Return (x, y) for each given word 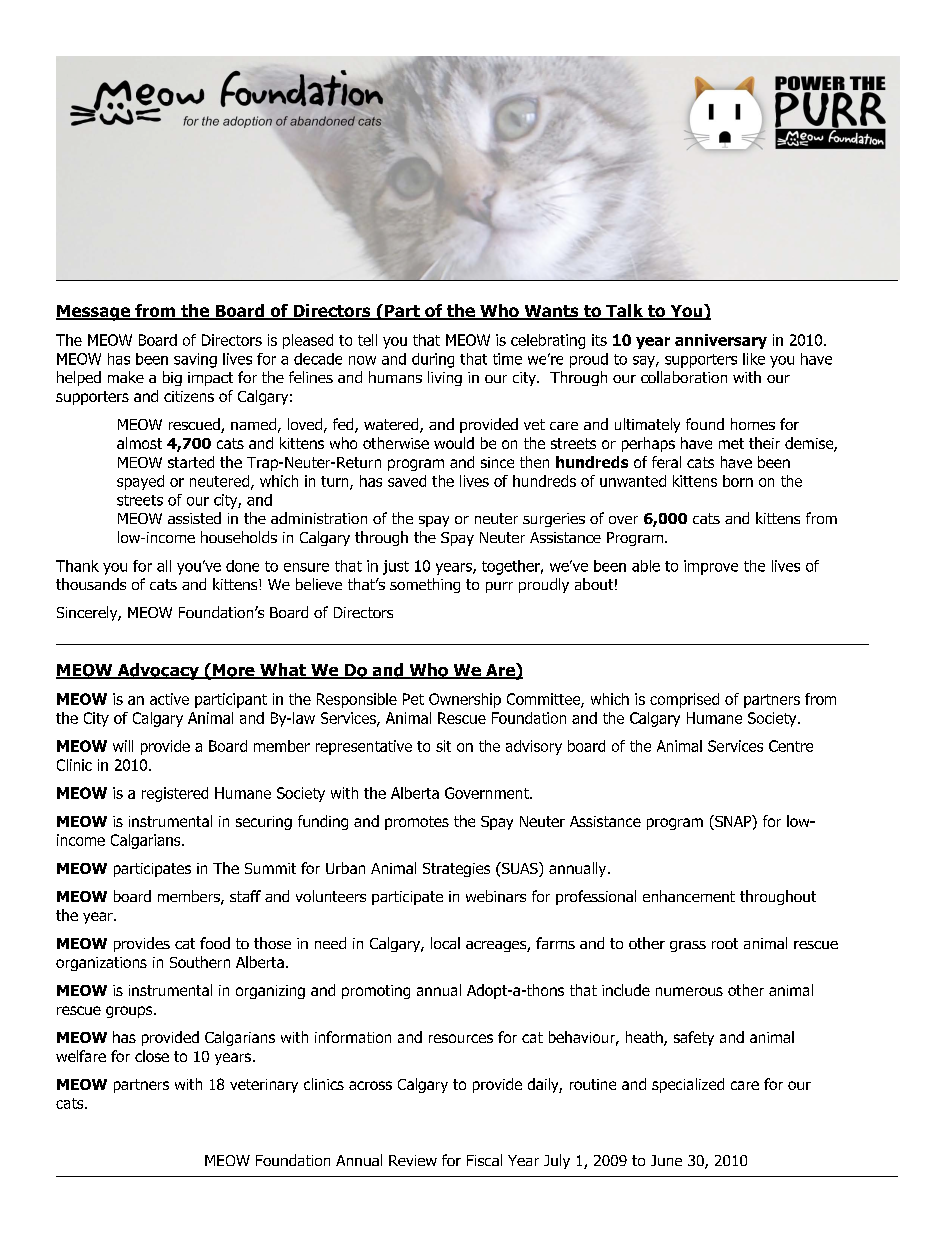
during (433, 360)
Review (413, 1160)
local (445, 943)
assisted (194, 518)
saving (195, 360)
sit (443, 746)
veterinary (264, 1086)
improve (711, 567)
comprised (684, 700)
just (396, 567)
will (123, 746)
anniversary (721, 341)
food (215, 943)
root (725, 943)
